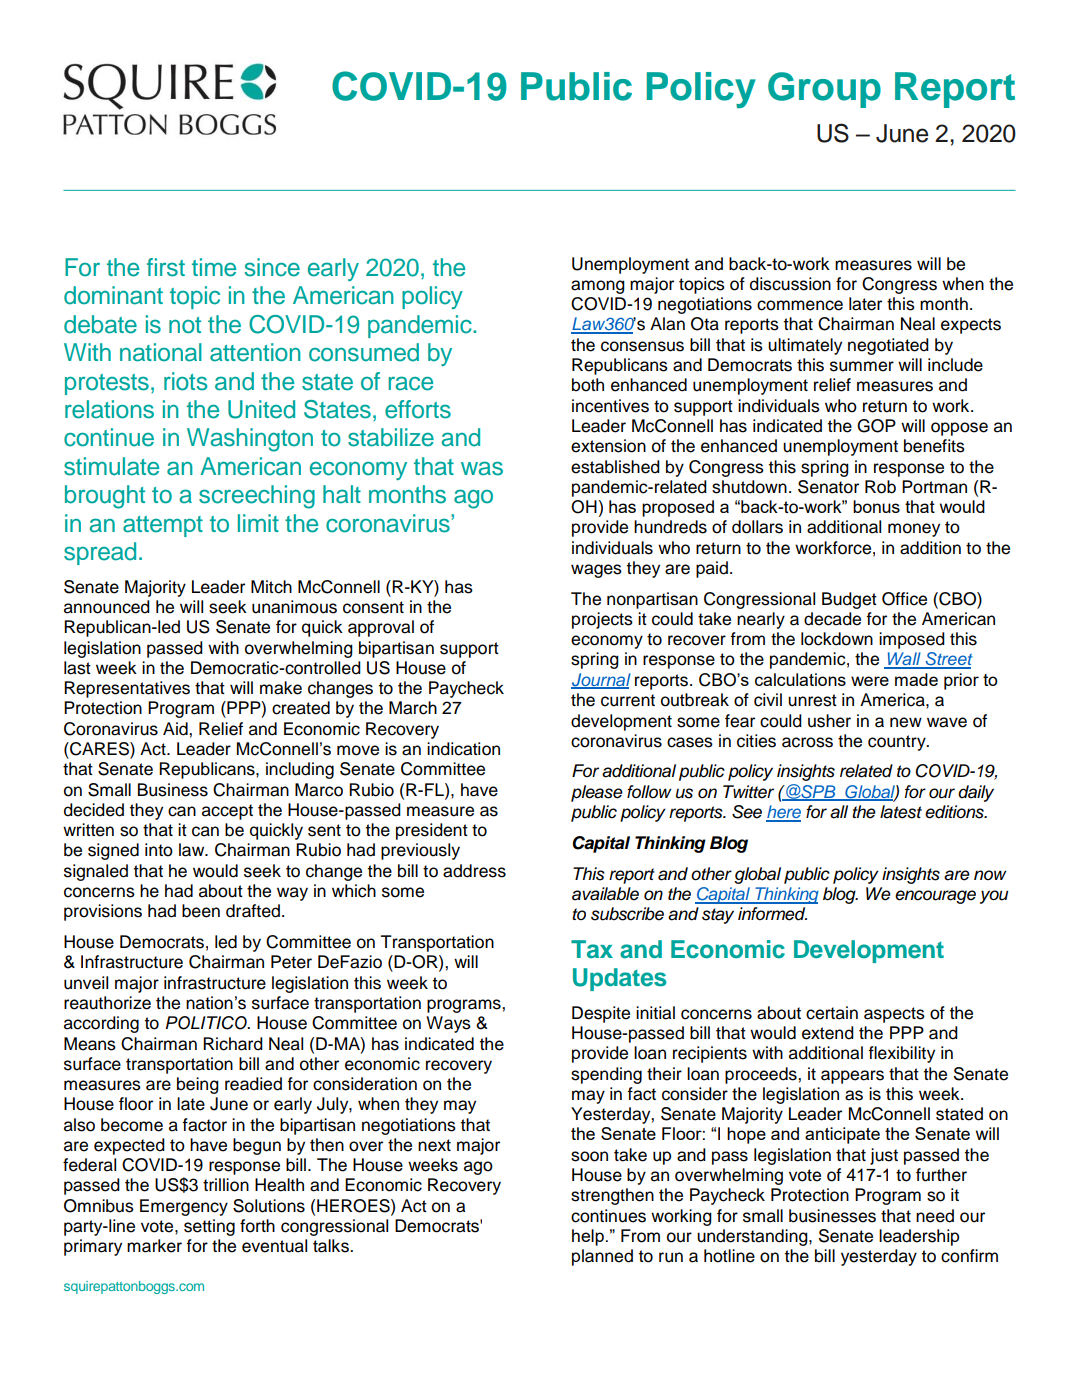 Image resolution: width=1079 pixels, height=1397 pixels. I want to click on help, so click(588, 1237).
